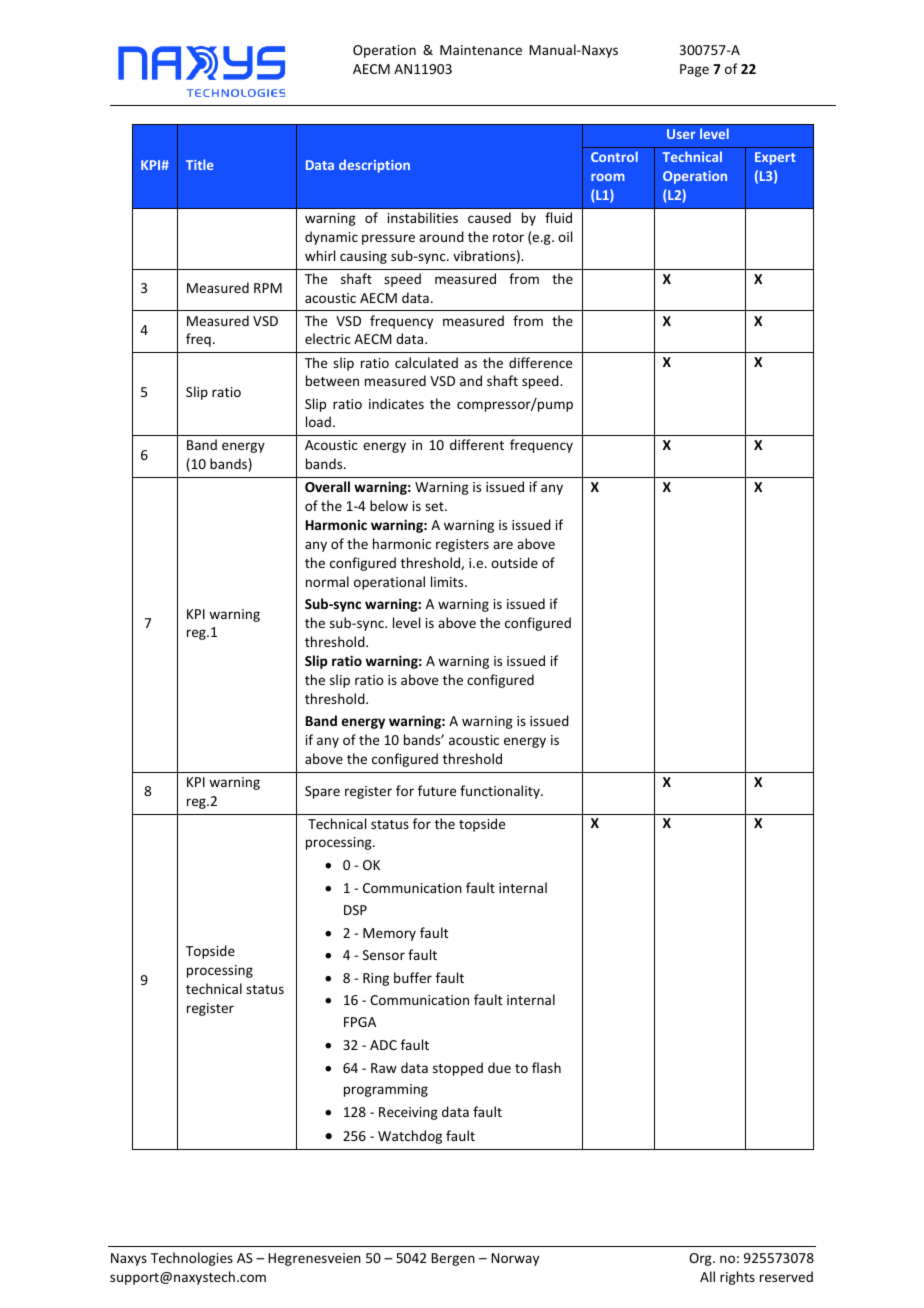 Image resolution: width=924 pixels, height=1308 pixels. I want to click on Technologies, so click(192, 1259).
